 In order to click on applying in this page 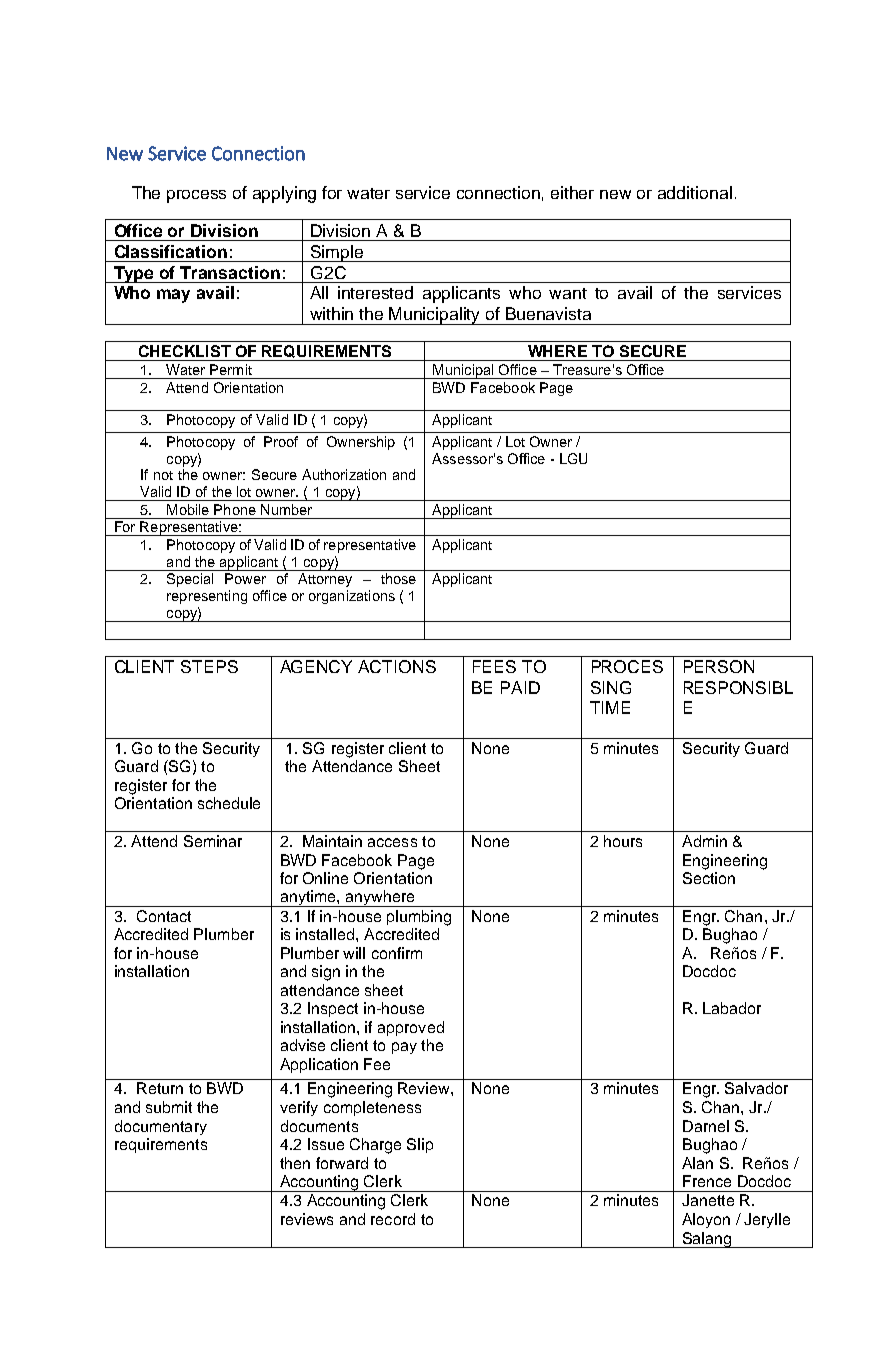, I will do `click(284, 194)`.
